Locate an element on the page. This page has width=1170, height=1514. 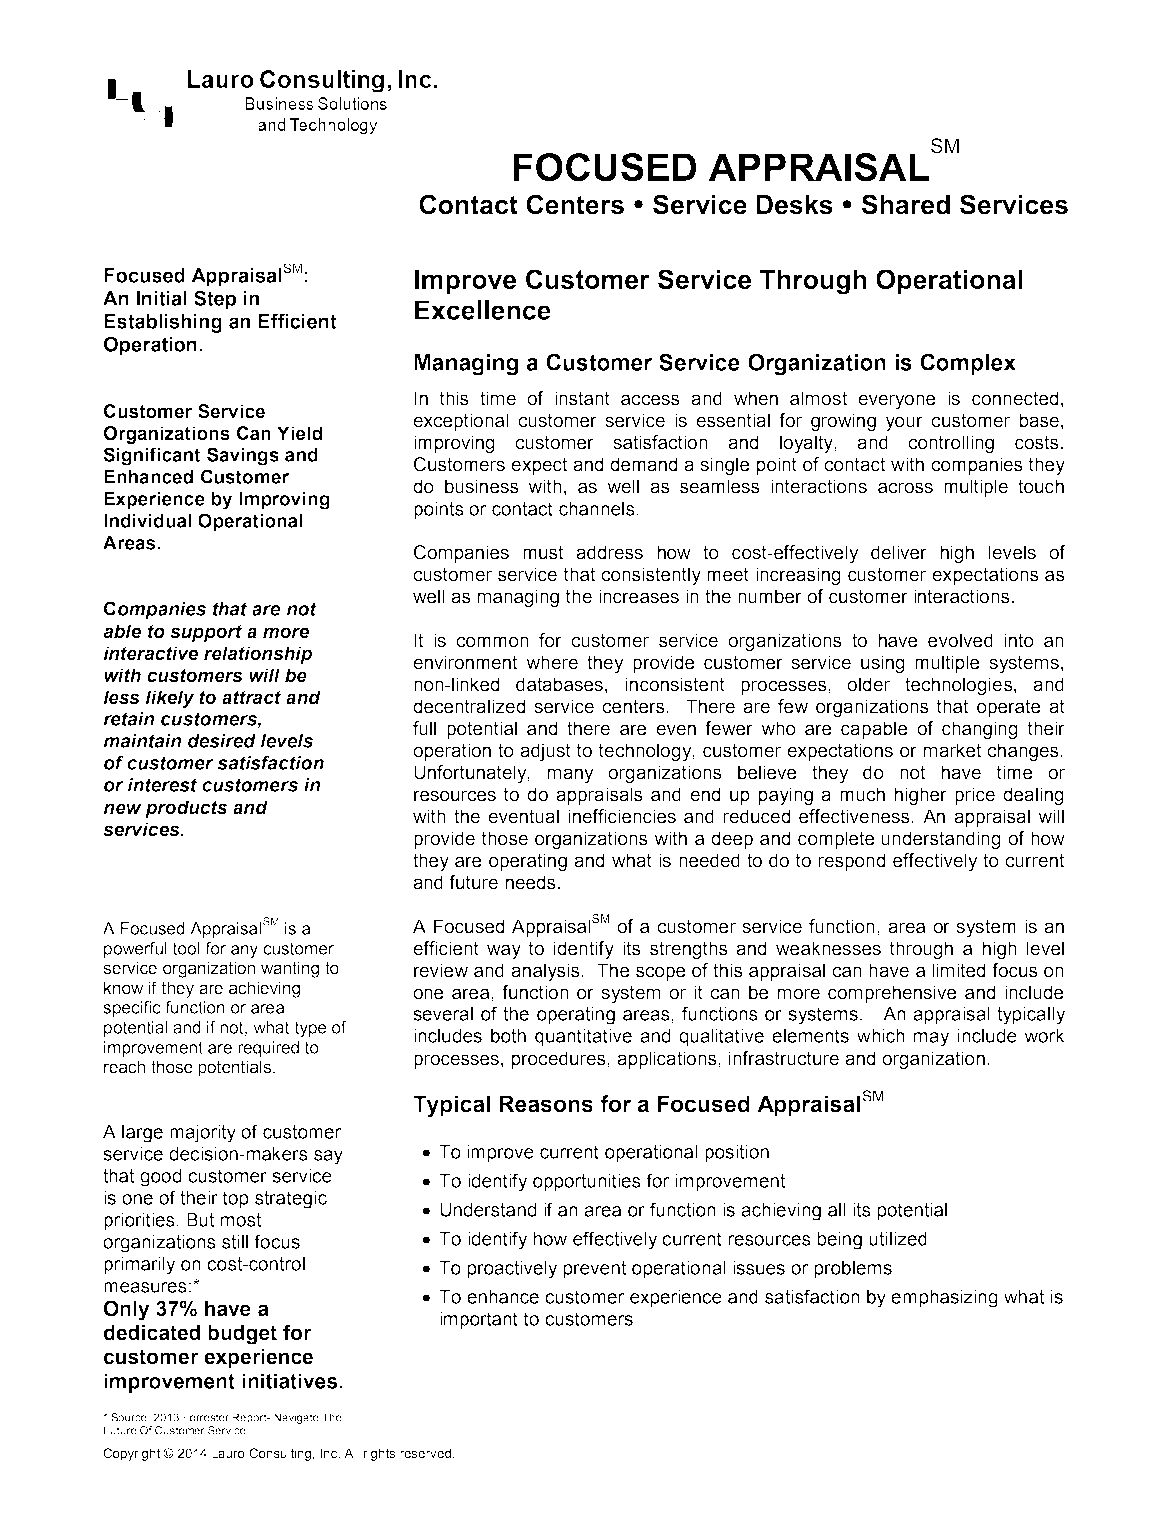
Forrester is located at coordinates (206, 1417).
